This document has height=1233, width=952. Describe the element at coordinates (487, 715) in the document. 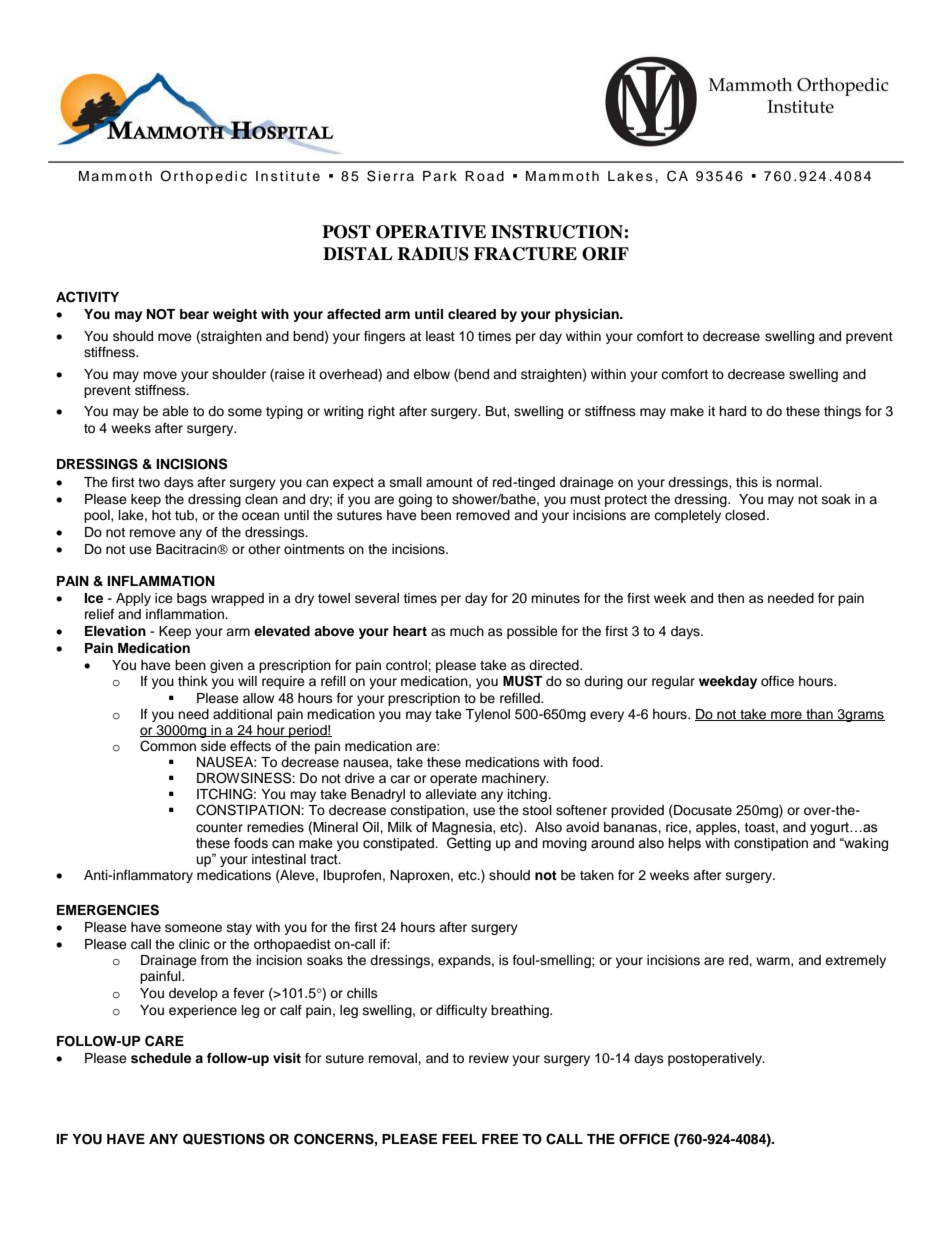

I see `Tylenol` at that location.
